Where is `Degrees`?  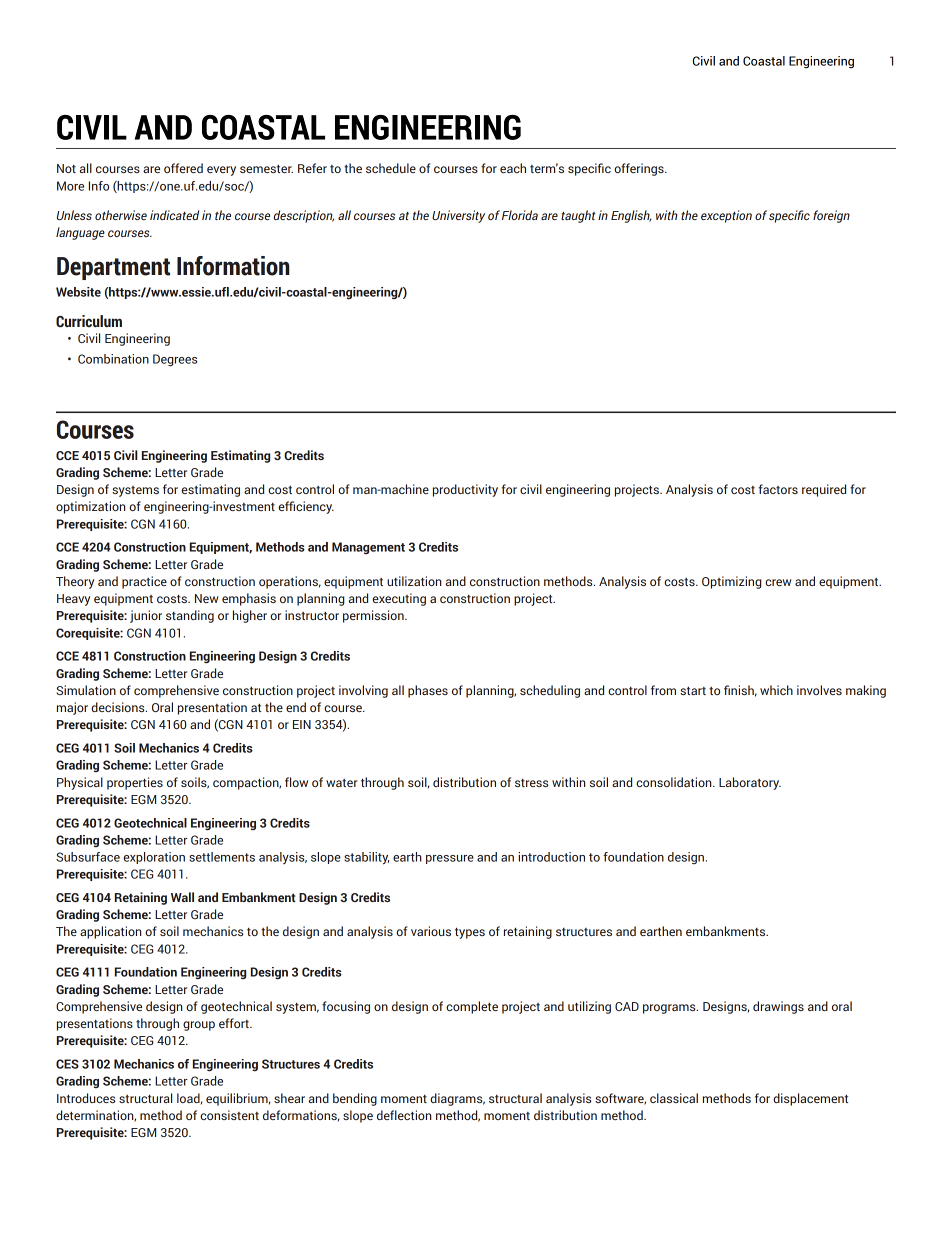
Degrees is located at coordinates (175, 360).
